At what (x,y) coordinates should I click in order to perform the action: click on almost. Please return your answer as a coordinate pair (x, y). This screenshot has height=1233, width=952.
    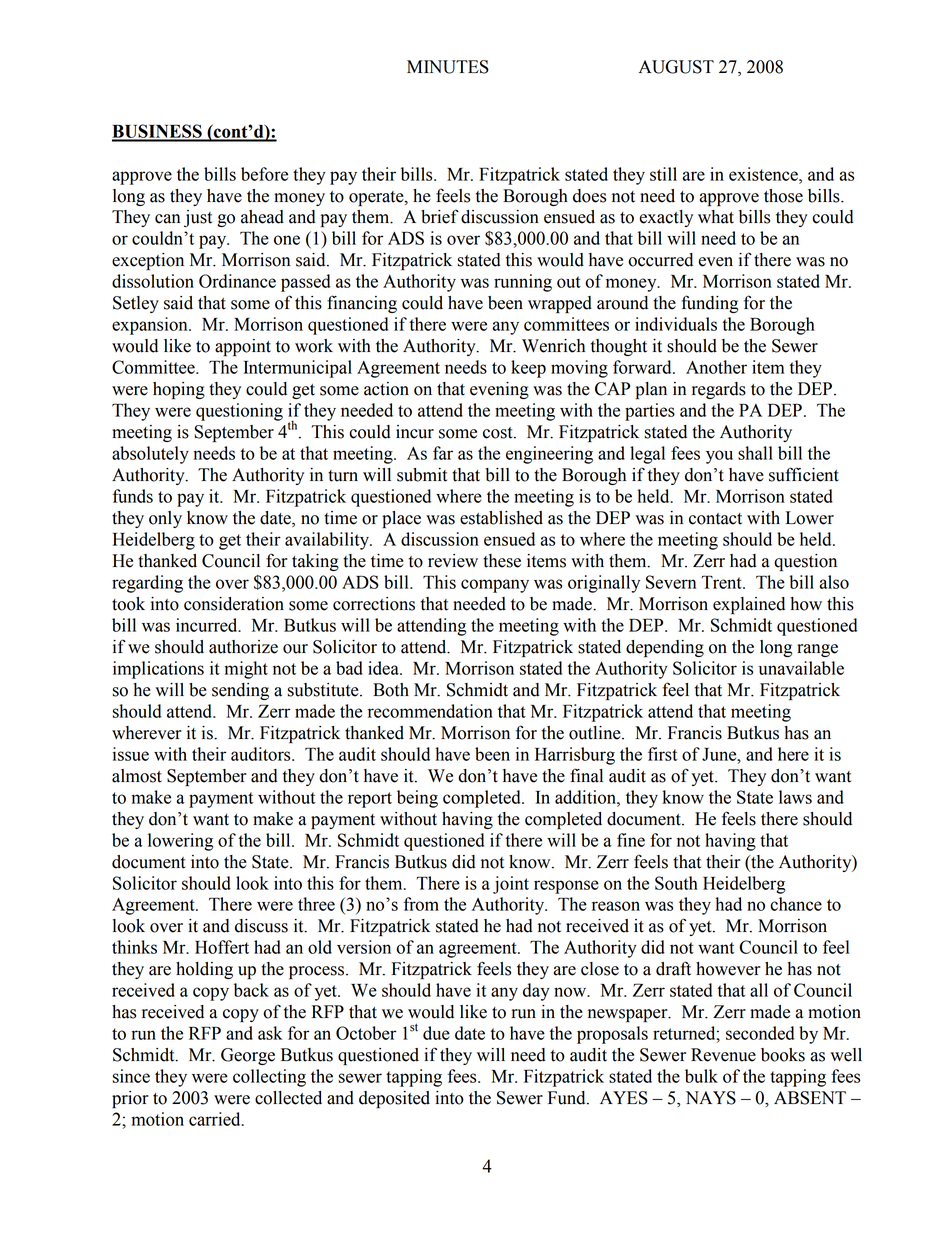
    Looking at the image, I should click on (137, 776).
